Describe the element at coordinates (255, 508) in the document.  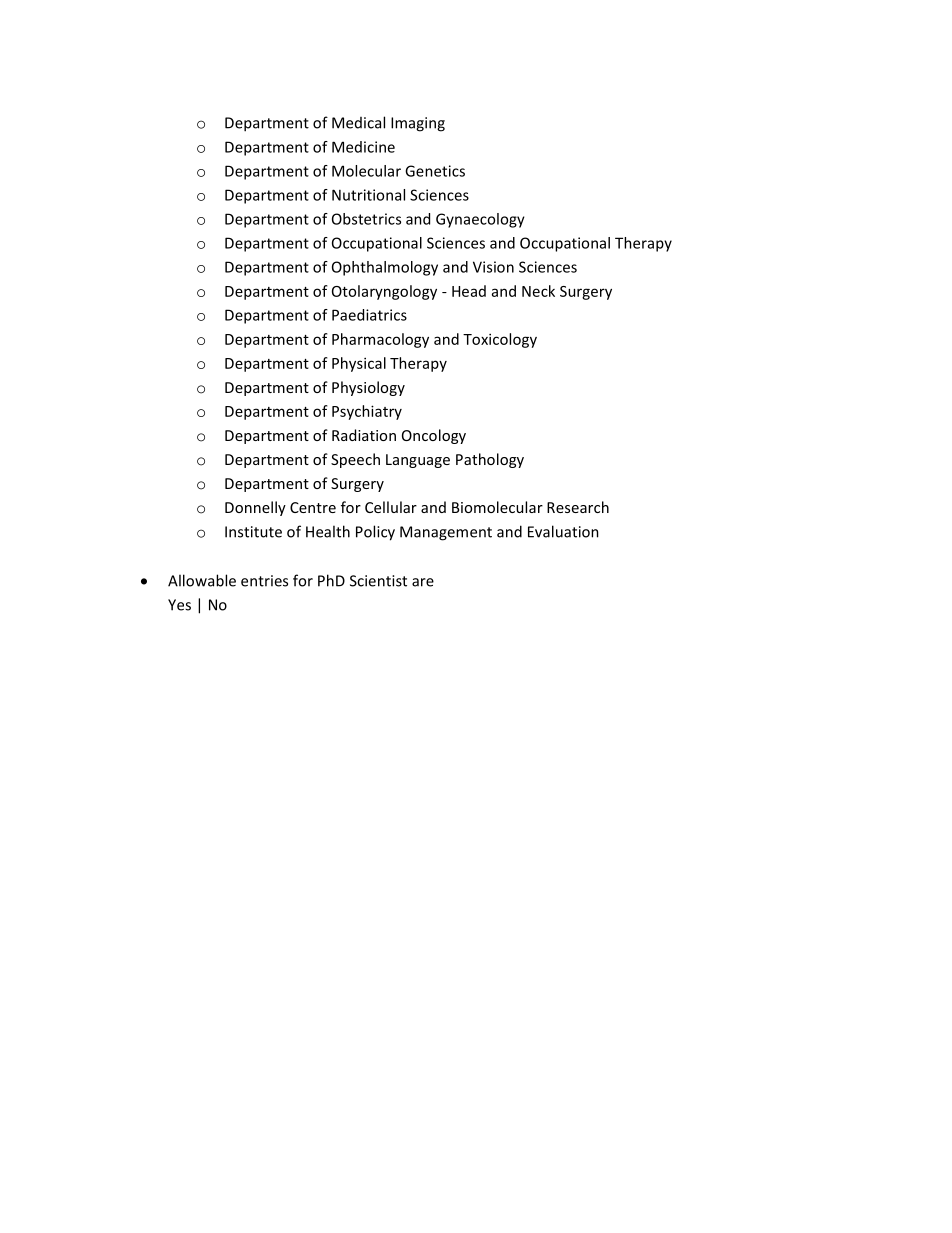
I see `Donnelly` at that location.
